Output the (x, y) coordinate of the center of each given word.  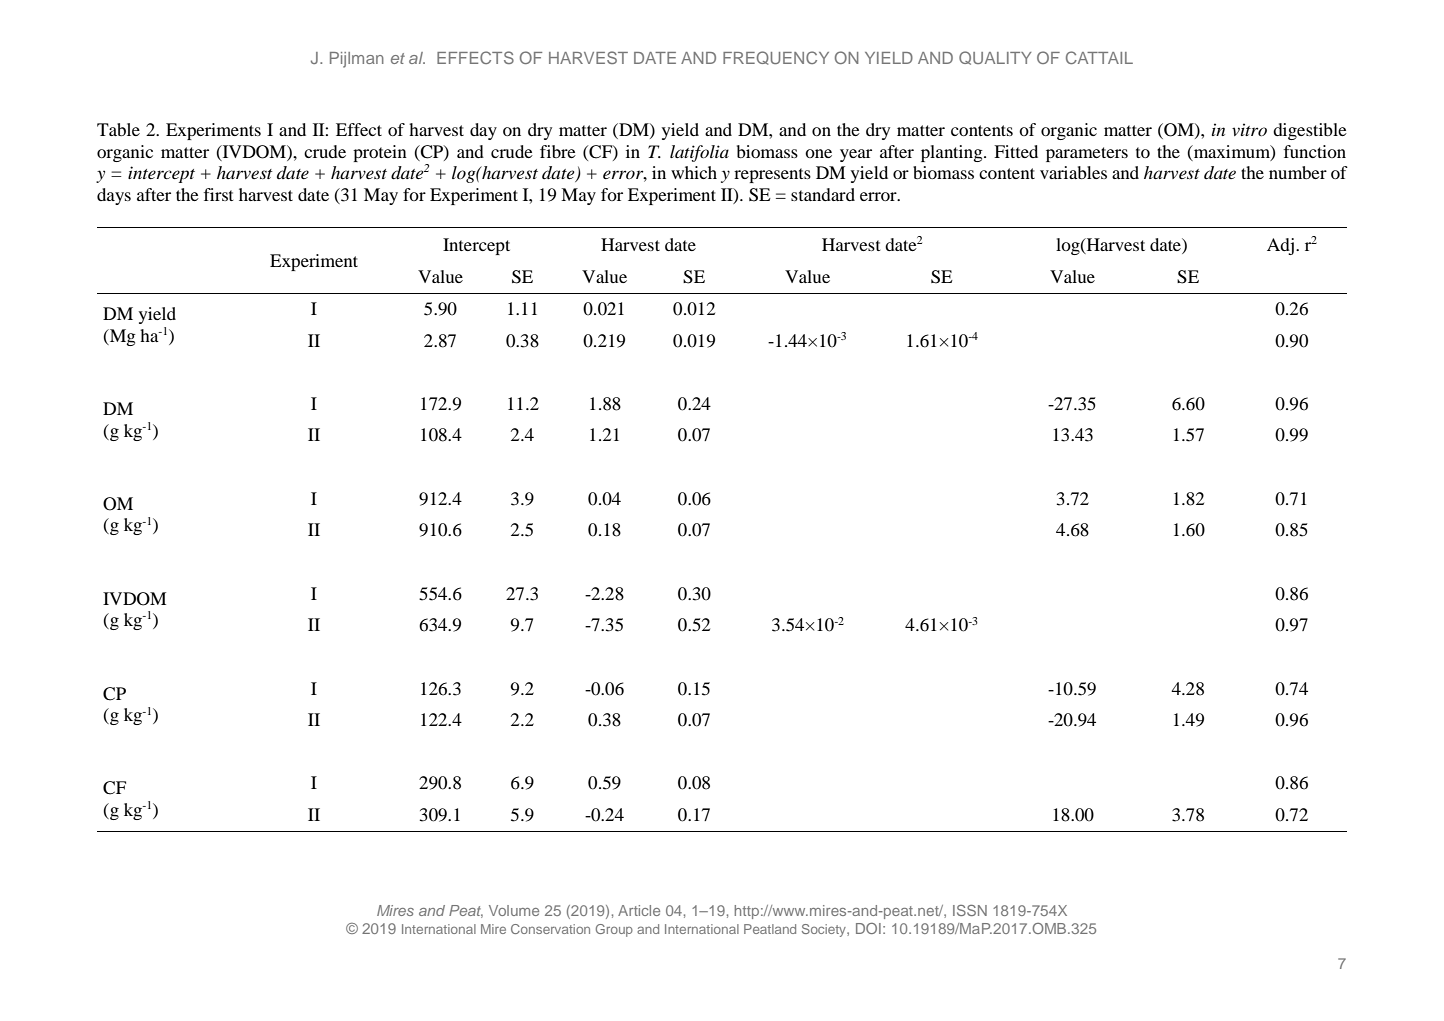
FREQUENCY (776, 58)
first (218, 194)
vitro (1249, 129)
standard (823, 194)
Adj (1280, 246)
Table (118, 129)
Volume (514, 910)
